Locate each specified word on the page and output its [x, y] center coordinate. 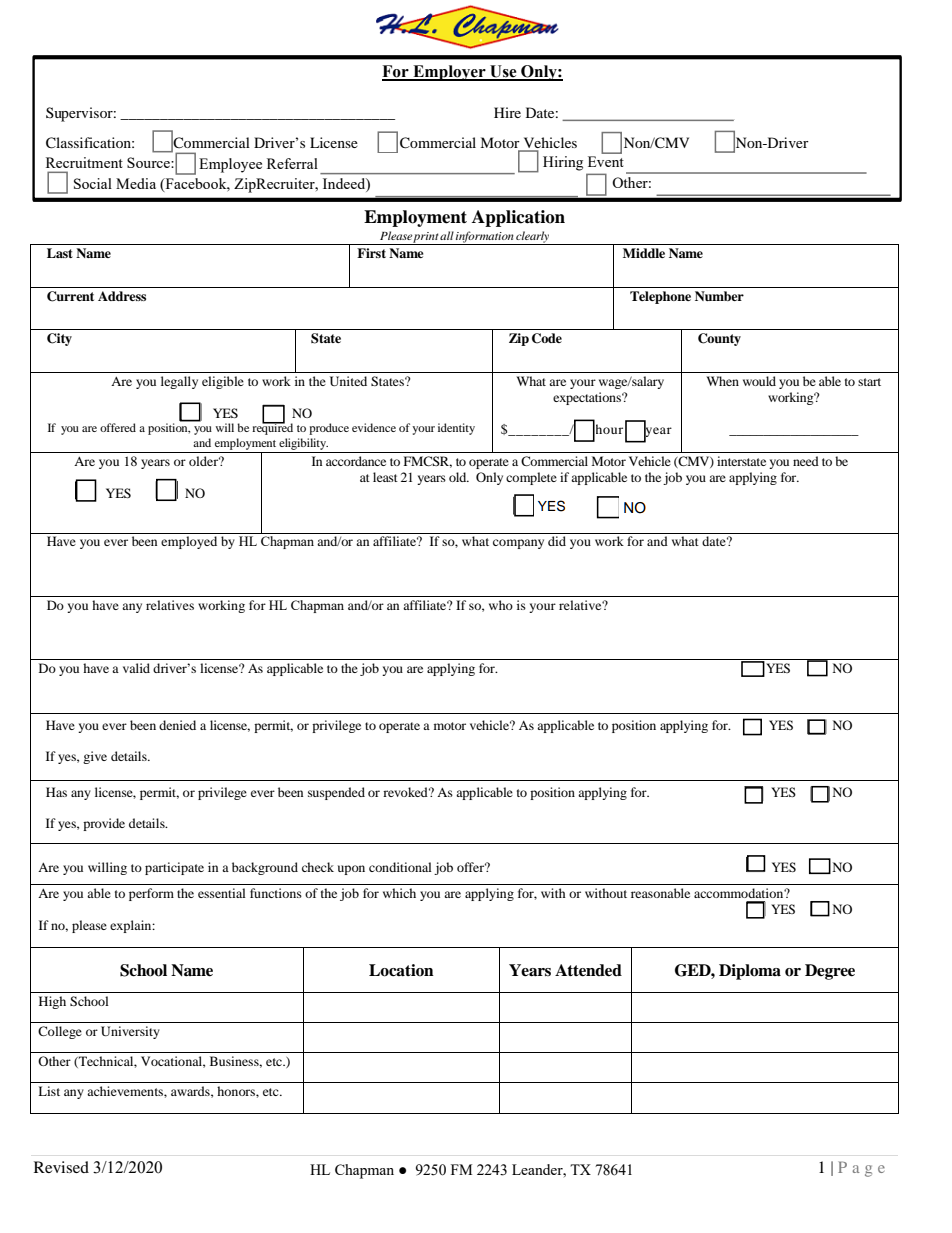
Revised [61, 1167]
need [806, 461]
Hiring [563, 163]
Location [401, 970]
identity [456, 429]
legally [179, 382]
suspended [336, 793]
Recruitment [84, 162]
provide [104, 824]
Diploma [750, 972]
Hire [507, 112]
